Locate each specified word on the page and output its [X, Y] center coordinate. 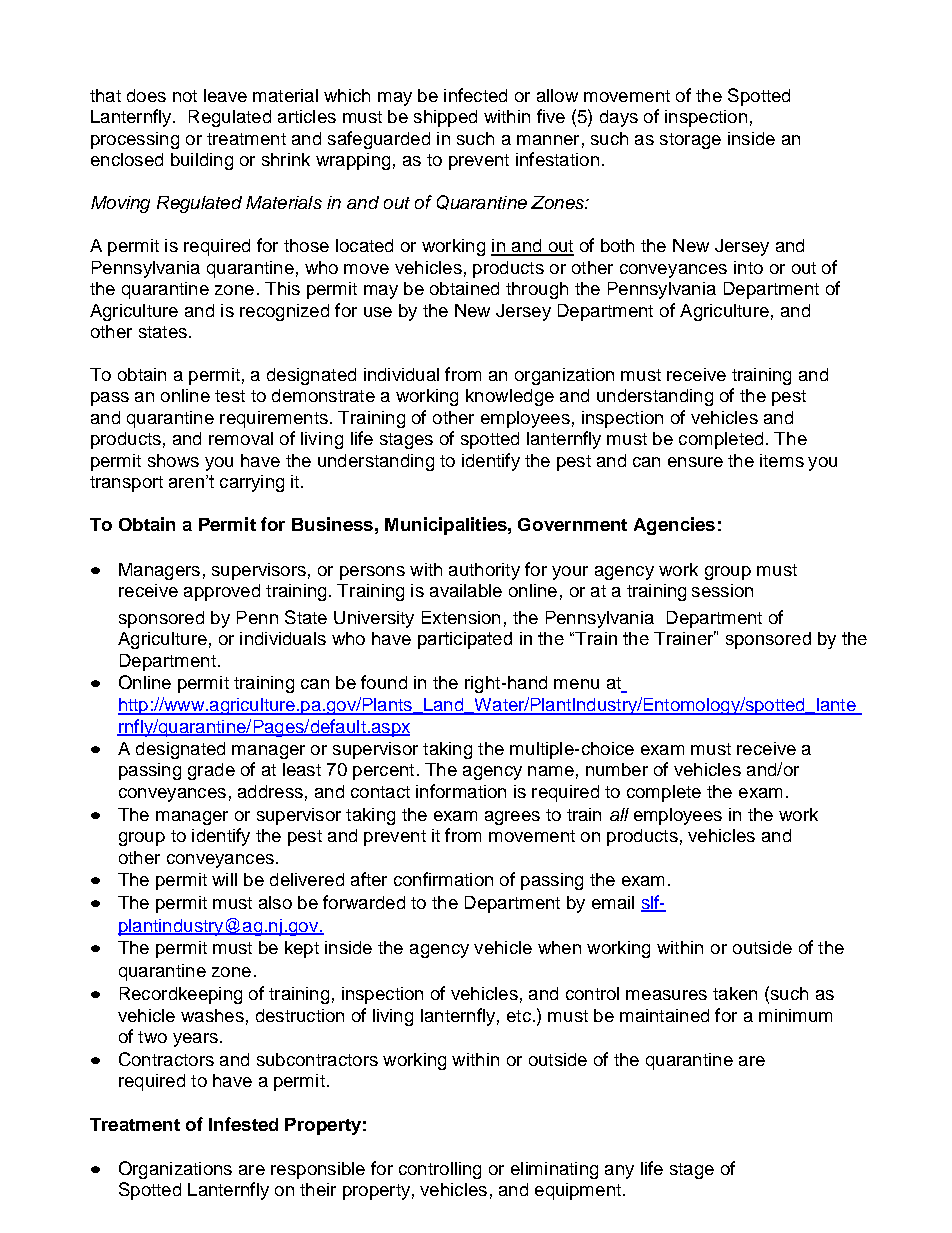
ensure [695, 462]
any [619, 1172]
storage [690, 141]
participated [465, 640]
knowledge [510, 397]
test [230, 396]
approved [222, 592]
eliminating [554, 1170]
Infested [243, 1124]
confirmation [443, 879]
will [224, 879]
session [722, 590]
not [185, 96]
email [613, 902]
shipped [445, 118]
